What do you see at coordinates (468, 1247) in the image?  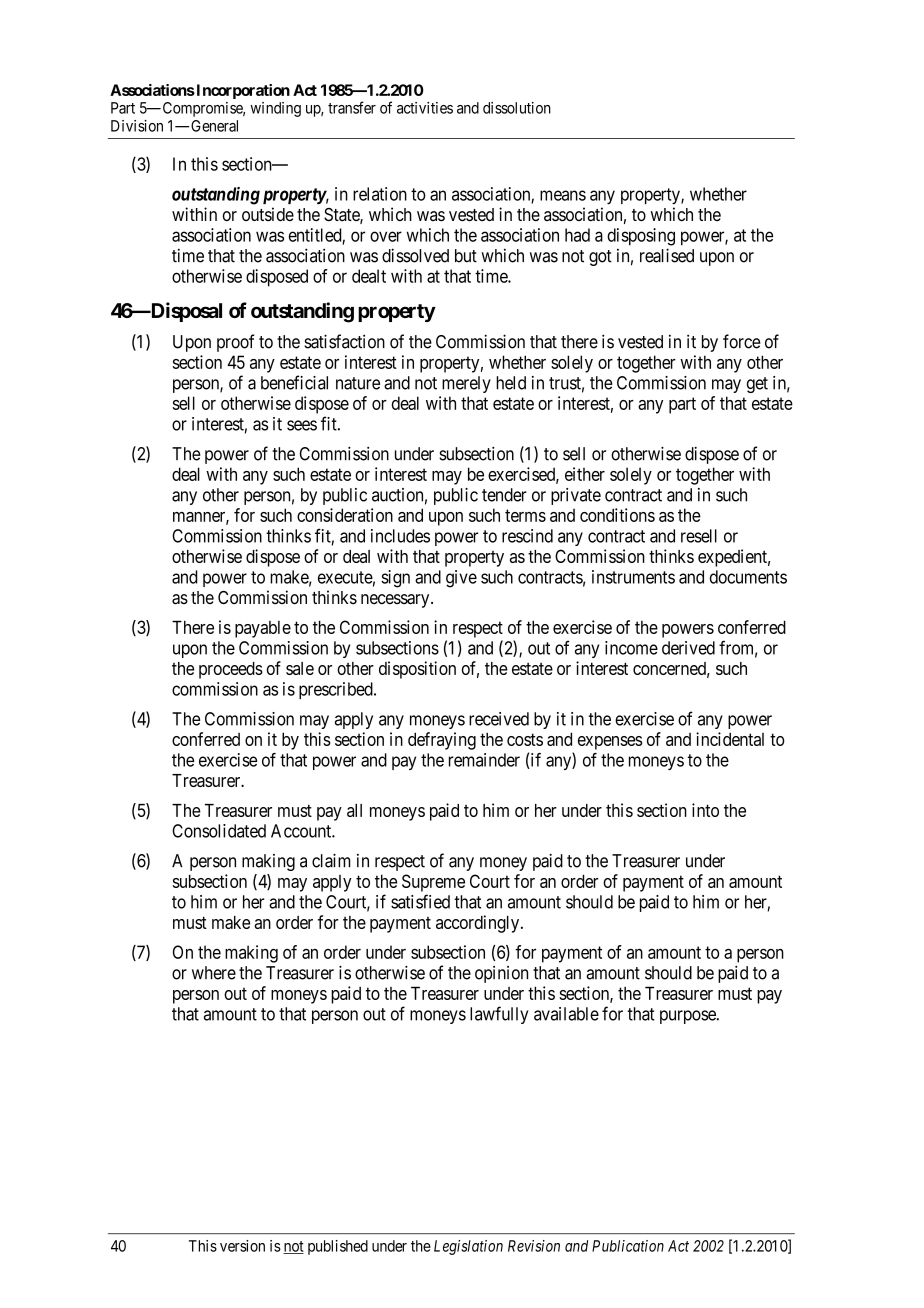 I see `Legislation` at bounding box center [468, 1247].
